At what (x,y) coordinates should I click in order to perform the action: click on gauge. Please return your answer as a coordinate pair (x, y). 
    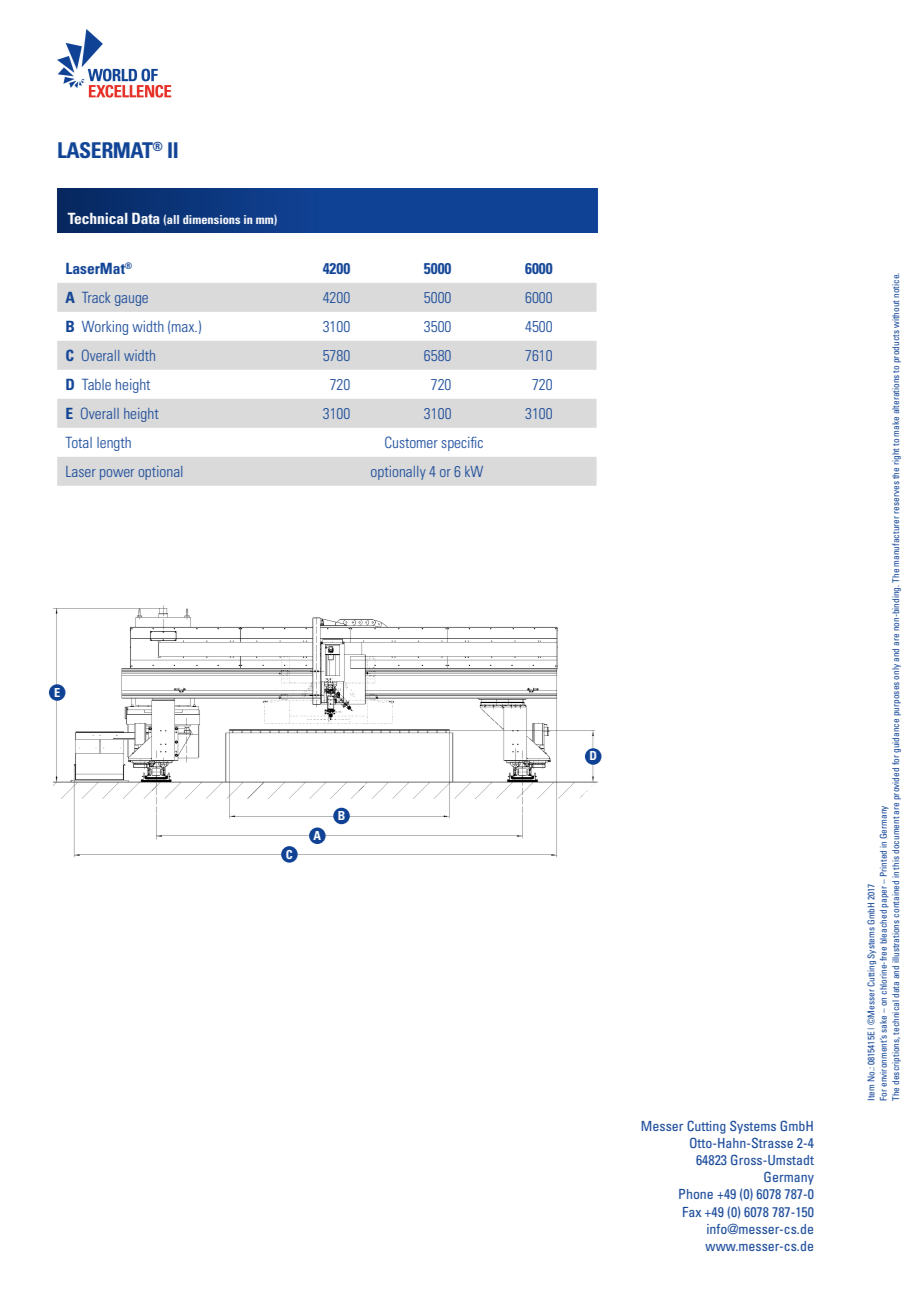
    Looking at the image, I should click on (131, 300).
